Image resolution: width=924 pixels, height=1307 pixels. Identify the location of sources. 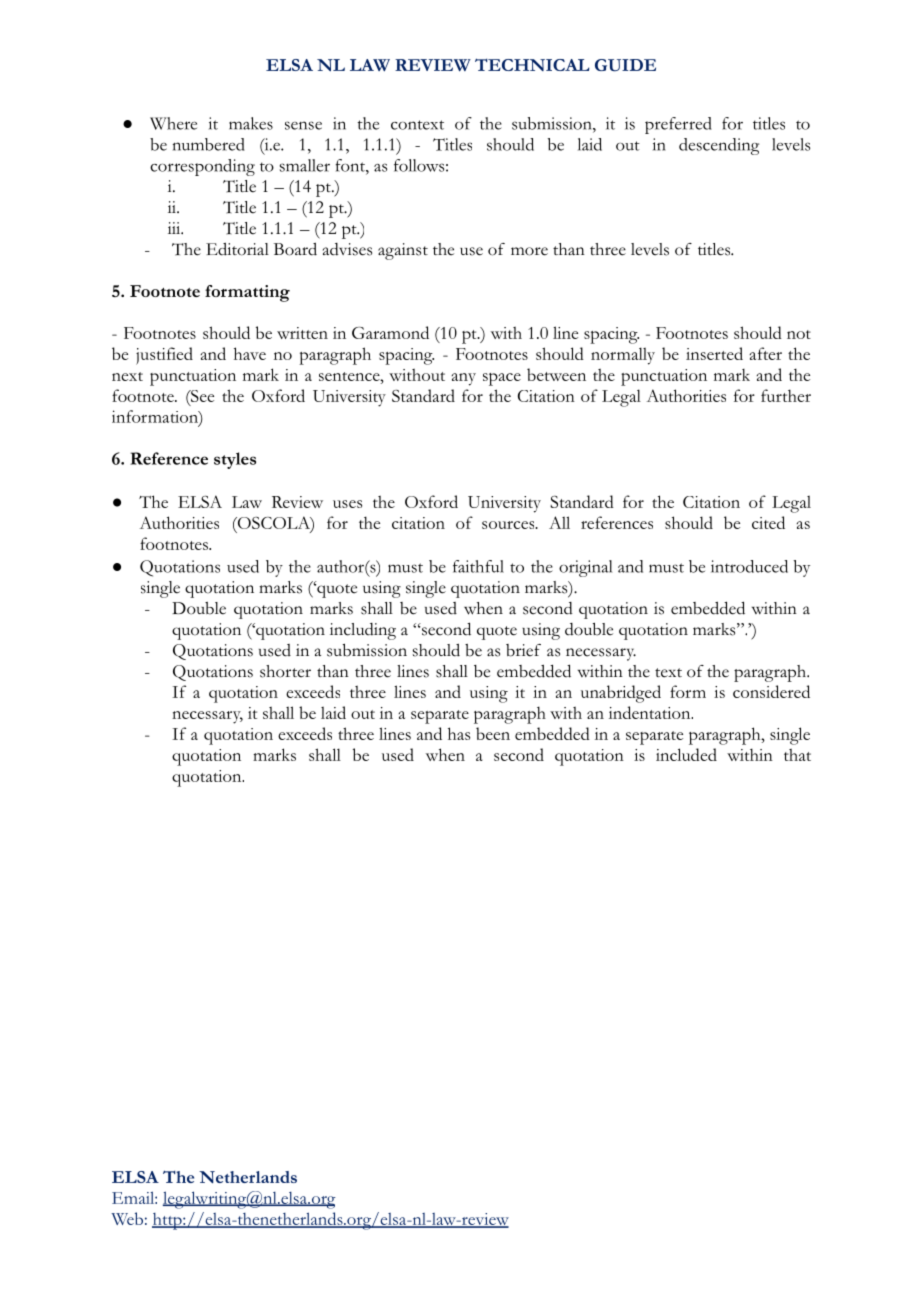
(509, 525).
